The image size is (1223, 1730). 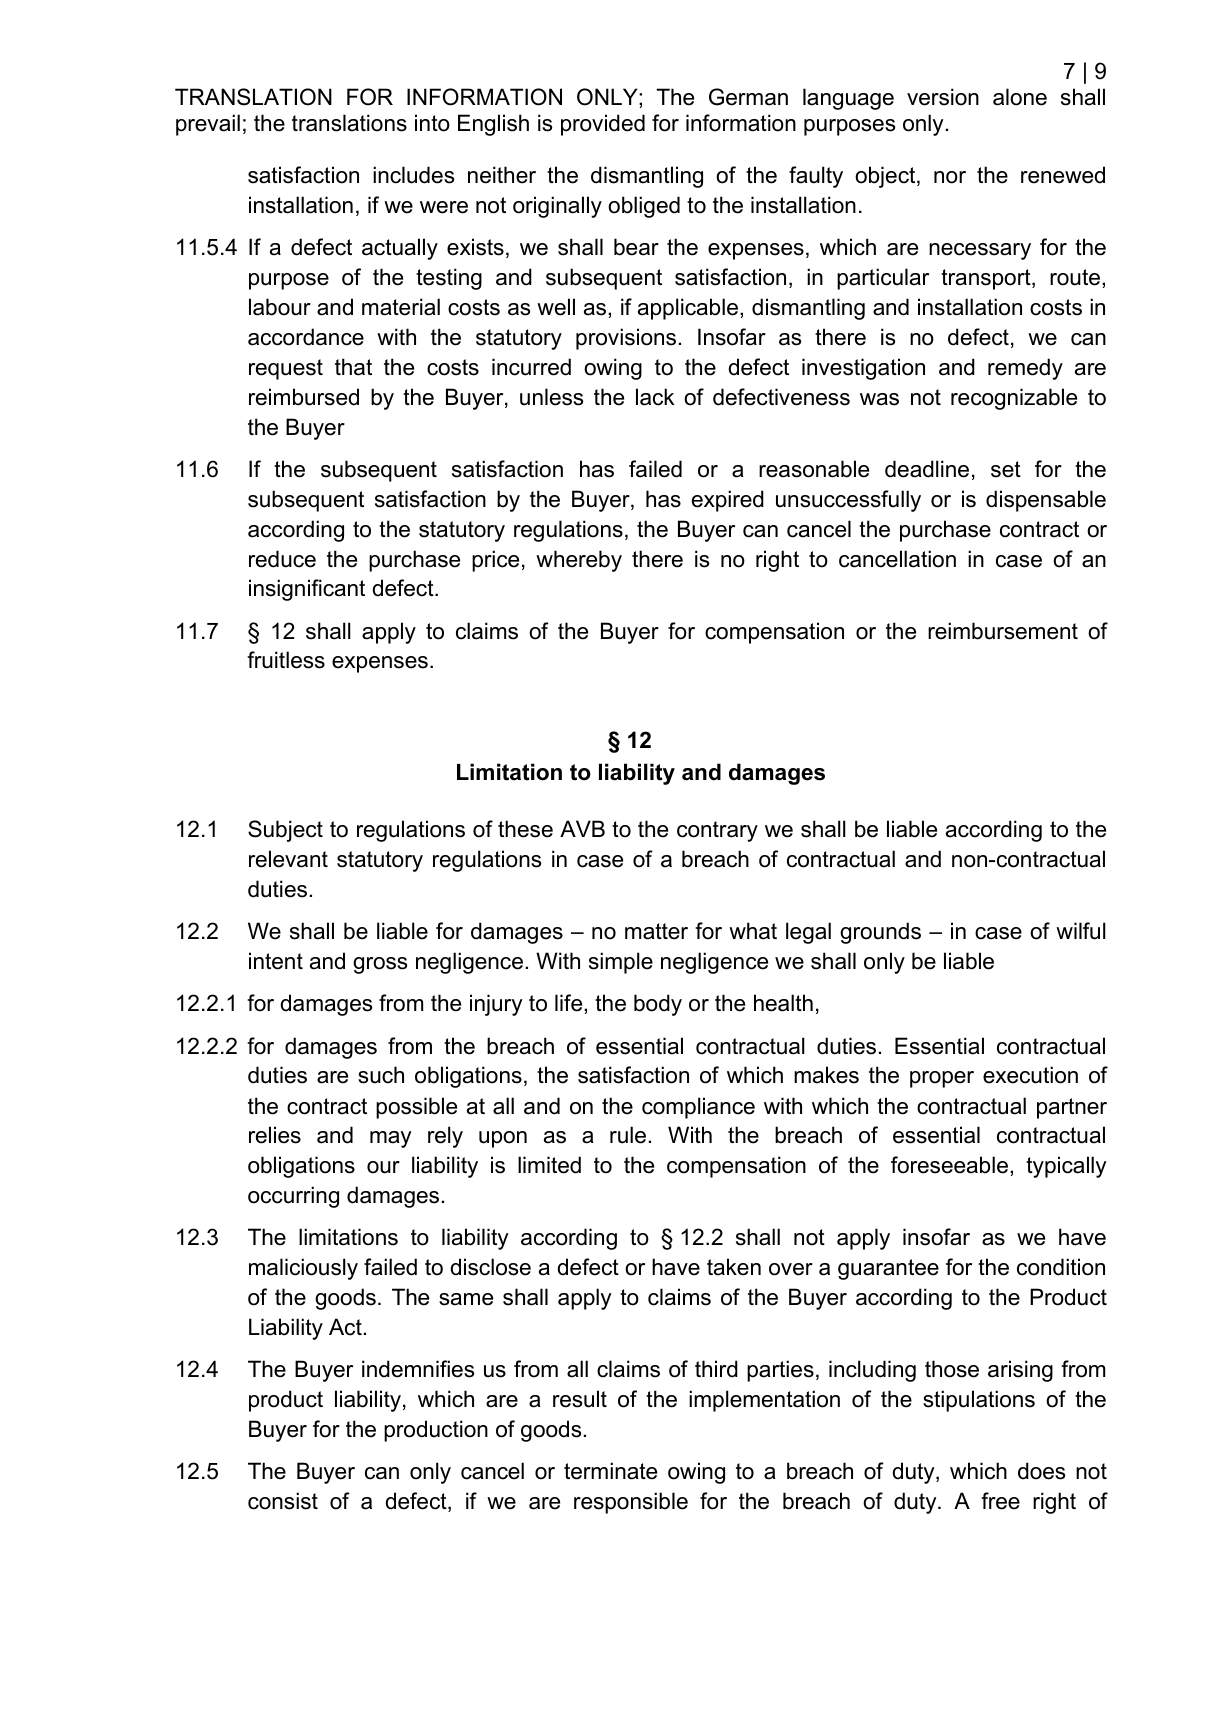 I want to click on prevail, so click(x=208, y=125).
